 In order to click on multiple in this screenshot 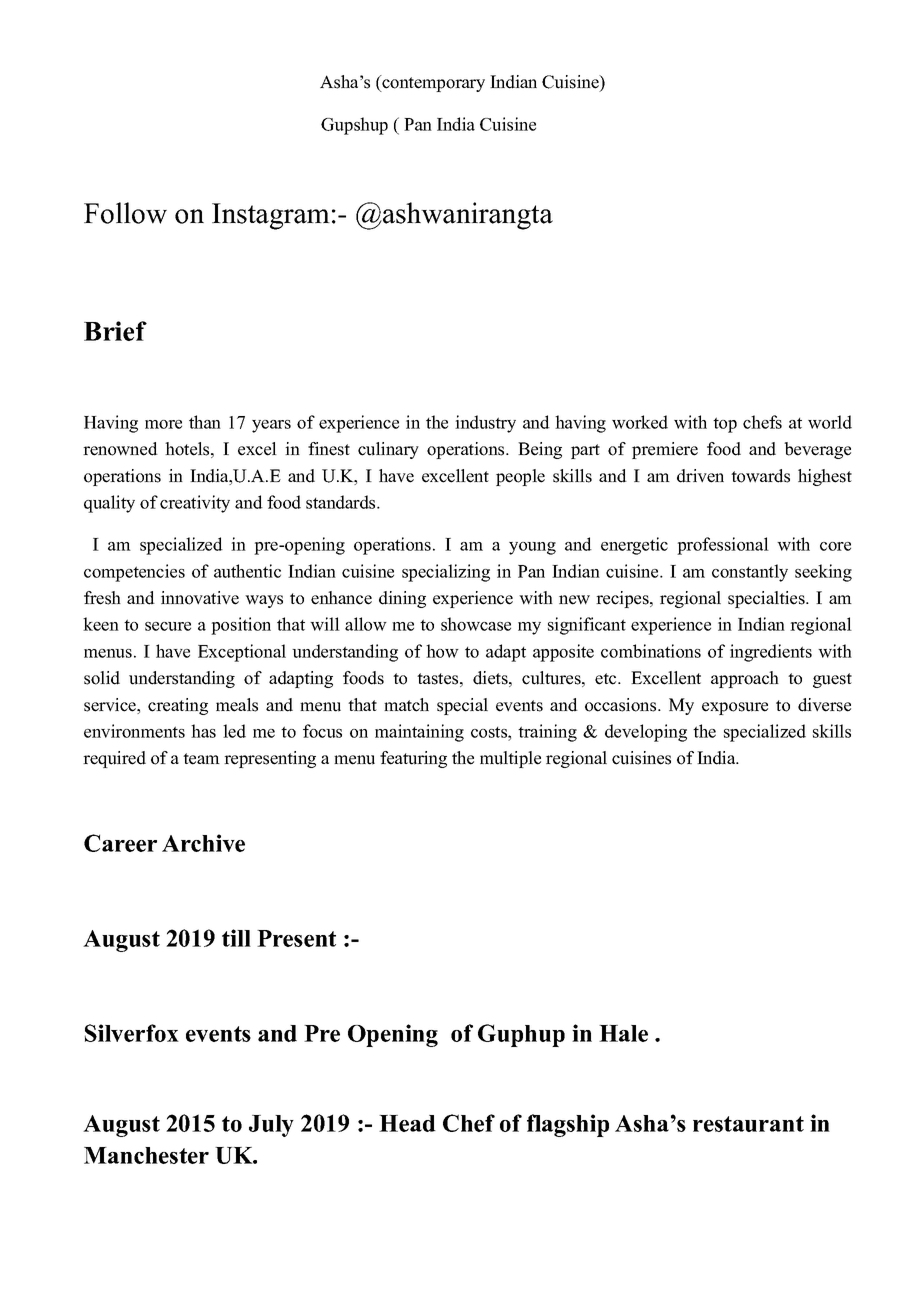, I will do `click(510, 759)`.
